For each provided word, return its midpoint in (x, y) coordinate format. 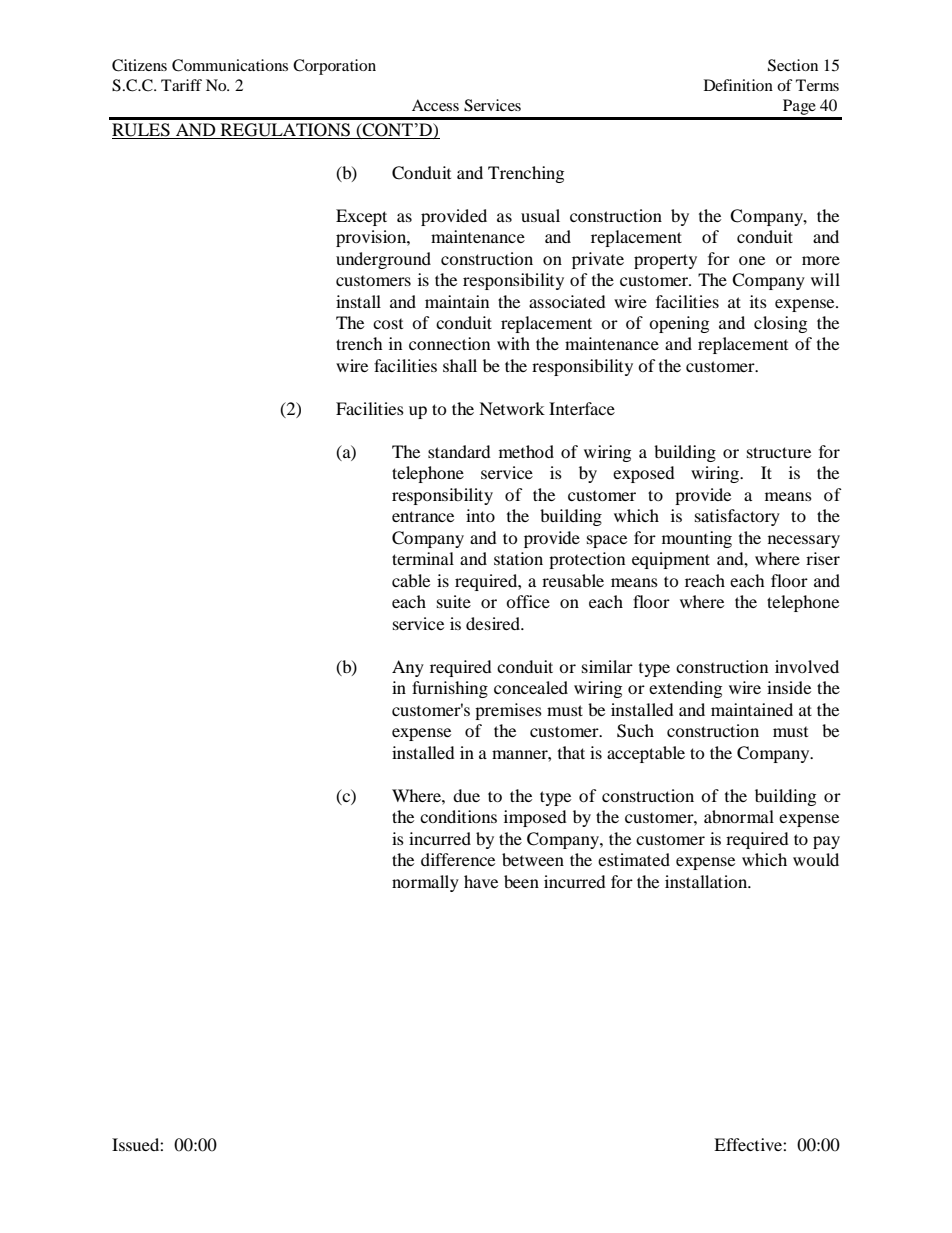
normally (425, 883)
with (513, 343)
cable (411, 580)
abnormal (739, 816)
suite (454, 601)
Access (435, 105)
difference (458, 859)
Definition (738, 85)
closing (780, 324)
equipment (671, 560)
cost (388, 324)
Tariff (181, 85)
